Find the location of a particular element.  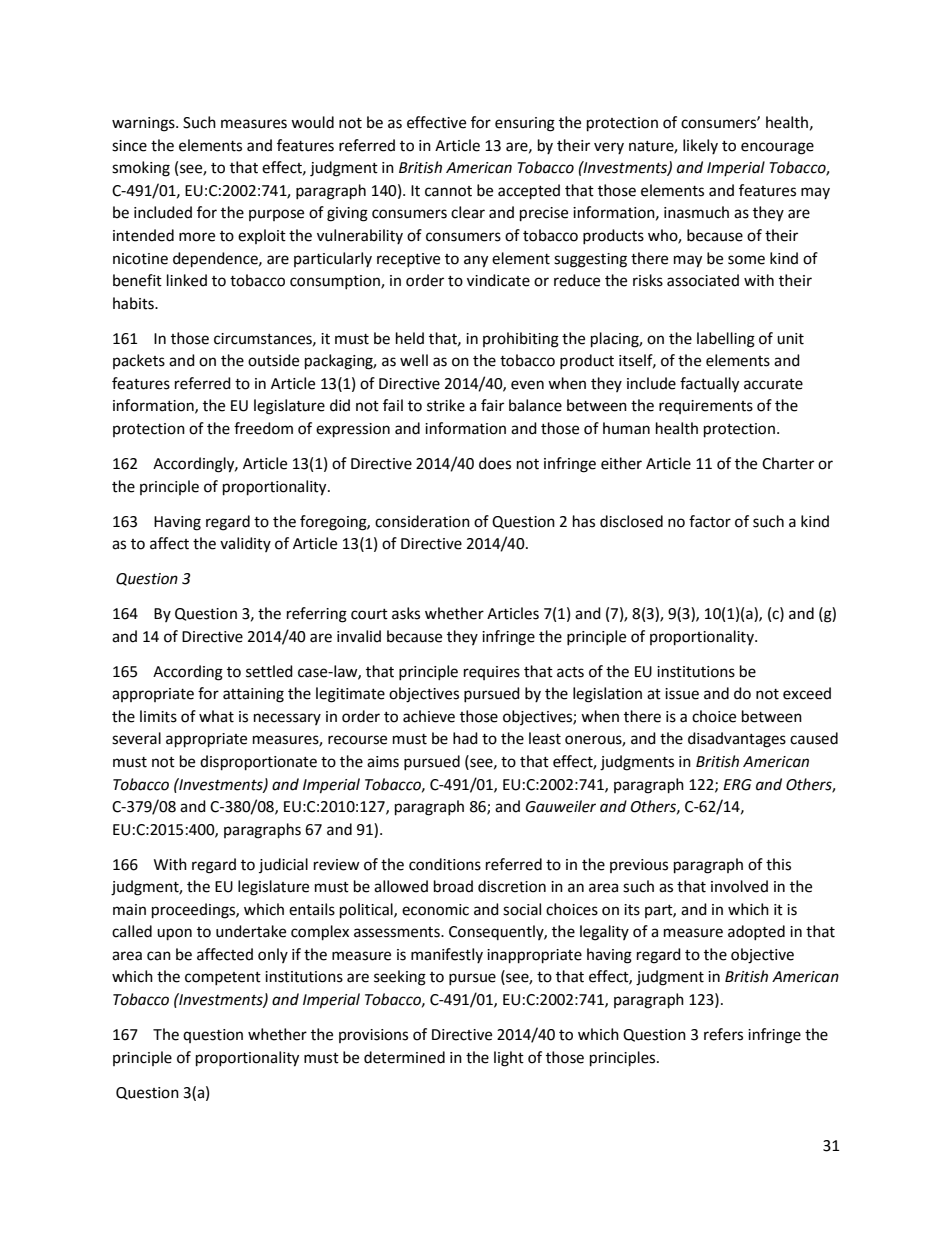

light is located at coordinates (509, 1059).
